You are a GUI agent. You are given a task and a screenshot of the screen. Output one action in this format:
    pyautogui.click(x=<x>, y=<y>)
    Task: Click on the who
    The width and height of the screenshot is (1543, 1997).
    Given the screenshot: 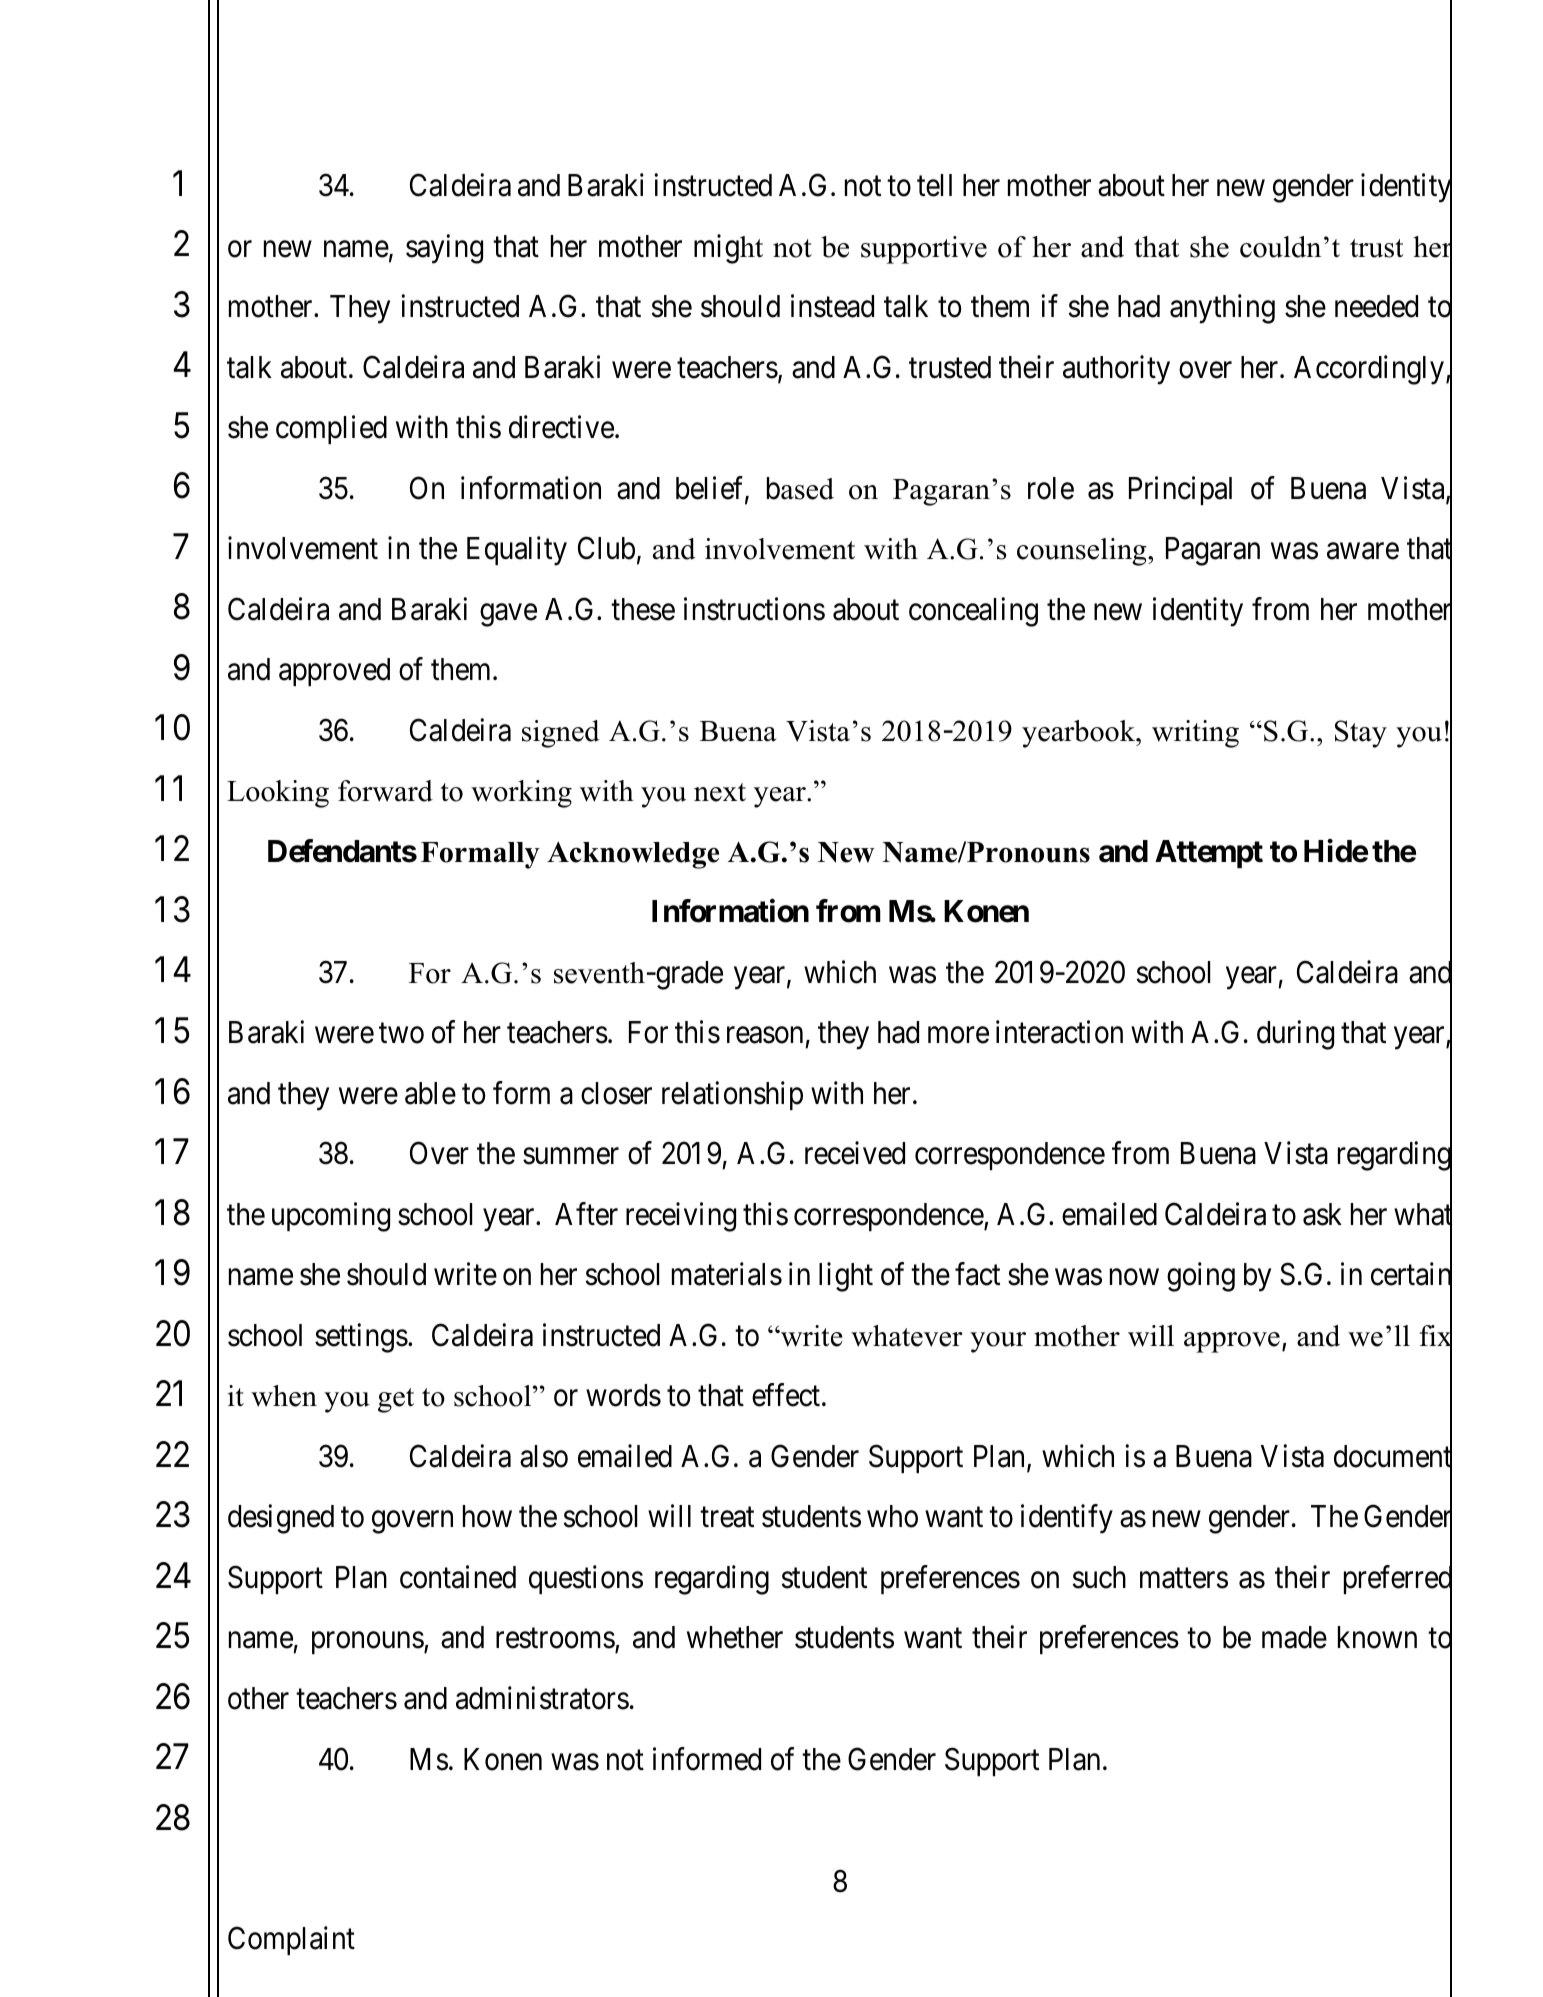 What is the action you would take?
    pyautogui.click(x=892, y=1516)
